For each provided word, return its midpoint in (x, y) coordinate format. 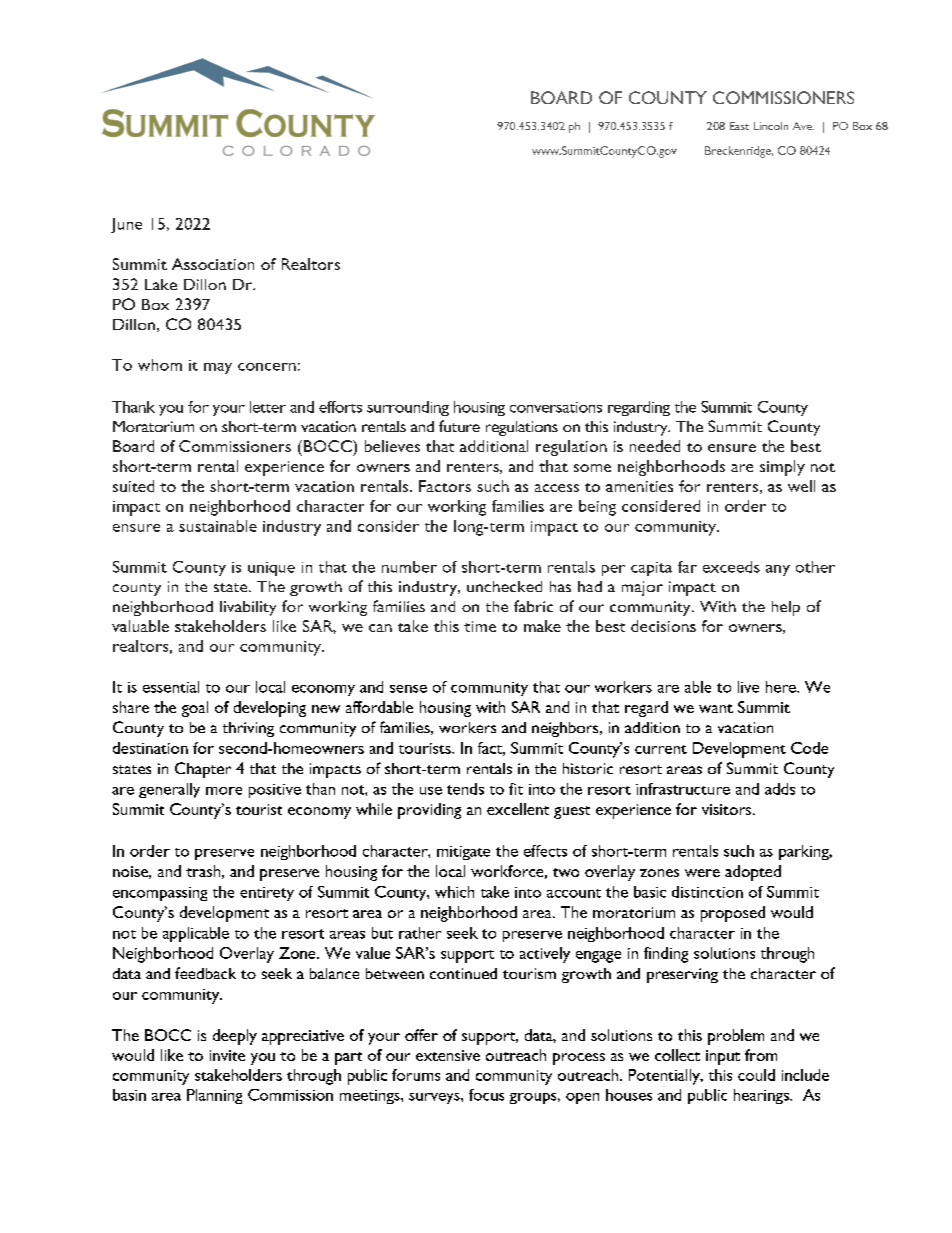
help (786, 608)
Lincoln (771, 126)
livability (248, 608)
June (126, 225)
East (739, 126)
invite (227, 1055)
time (480, 626)
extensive (448, 1055)
